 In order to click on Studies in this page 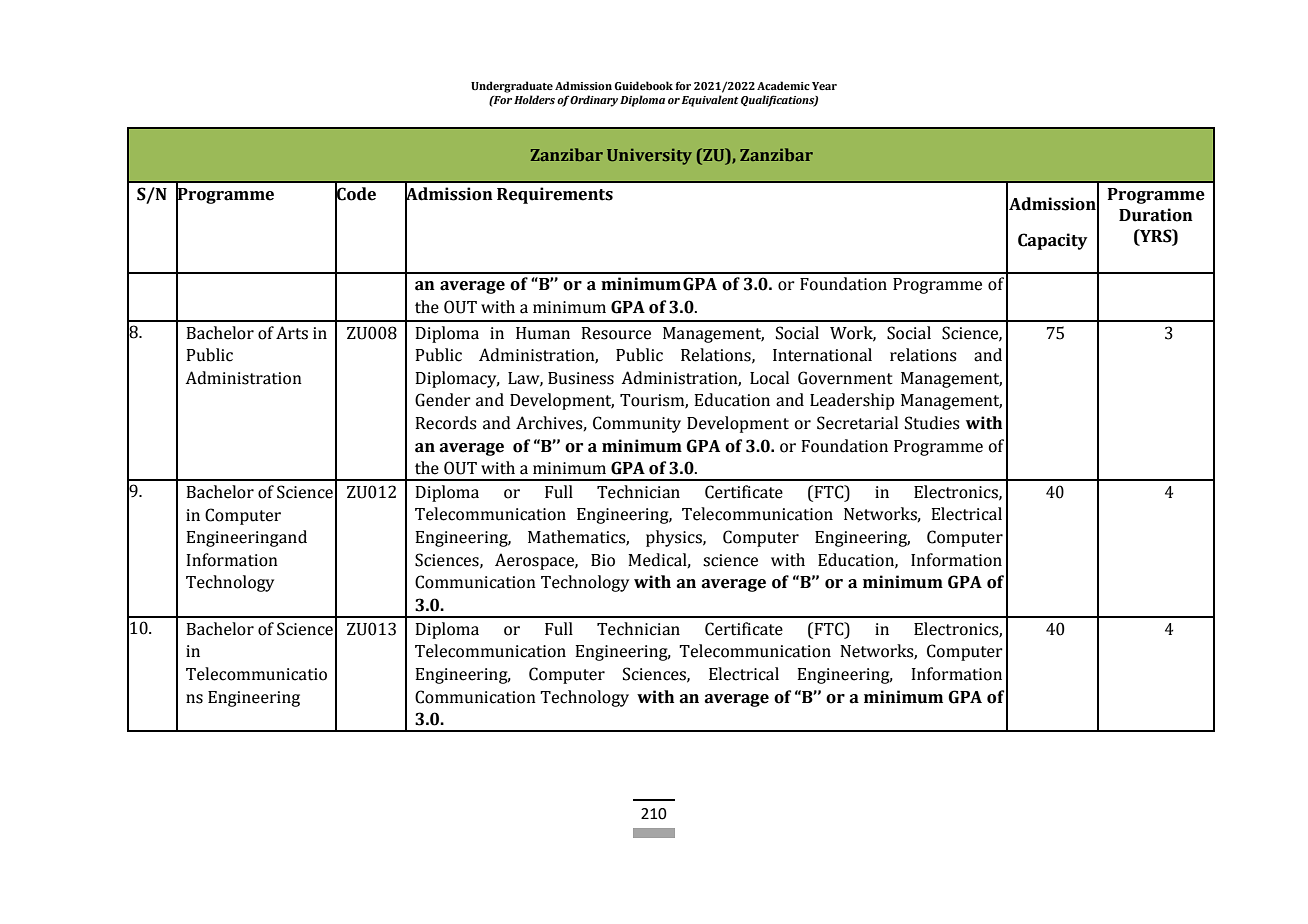, I will do `click(932, 423)`.
